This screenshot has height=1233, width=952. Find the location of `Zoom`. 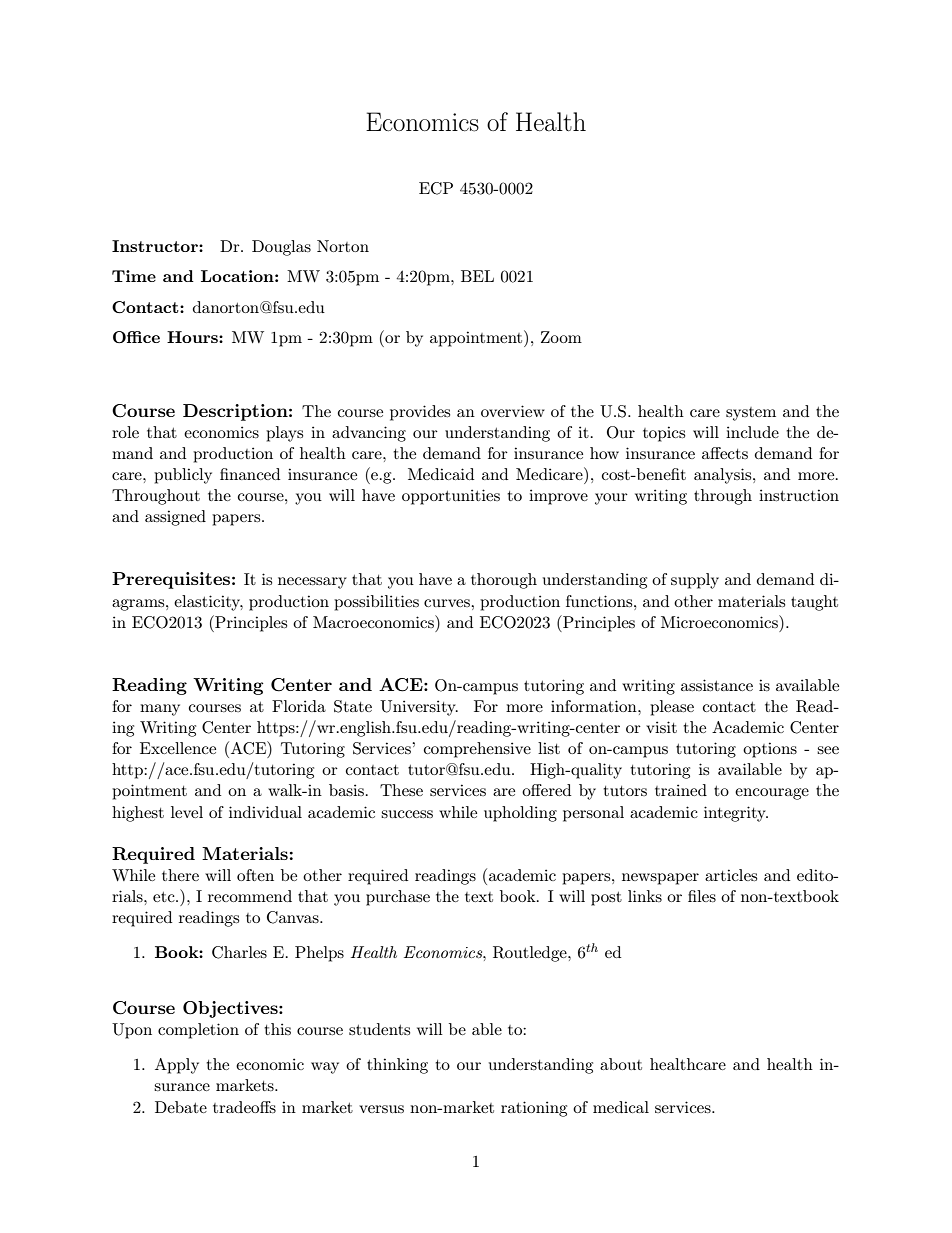

Zoom is located at coordinates (561, 337).
